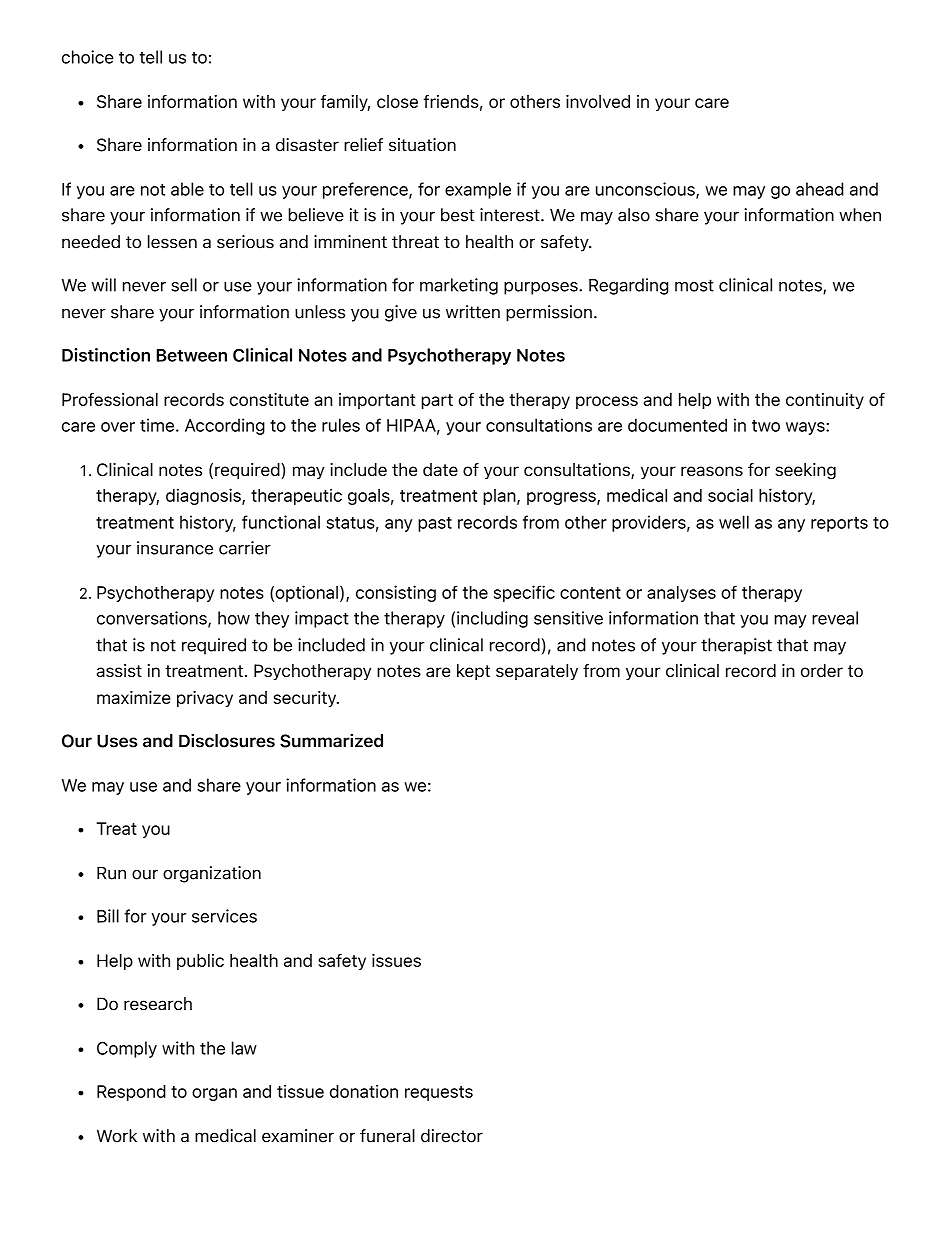  I want to click on close, so click(397, 101).
